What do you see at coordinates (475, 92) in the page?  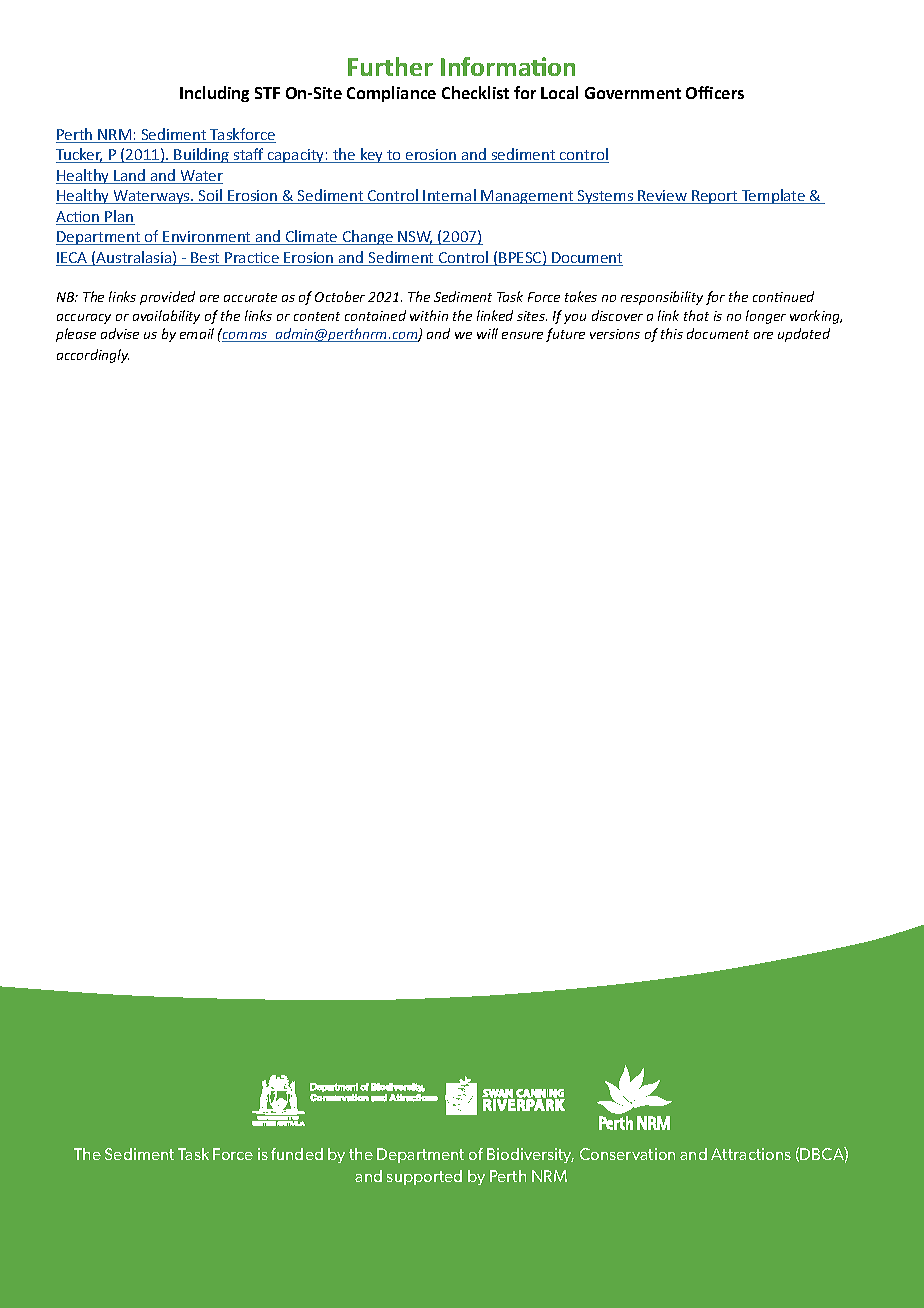 I see `Checklist` at bounding box center [475, 92].
